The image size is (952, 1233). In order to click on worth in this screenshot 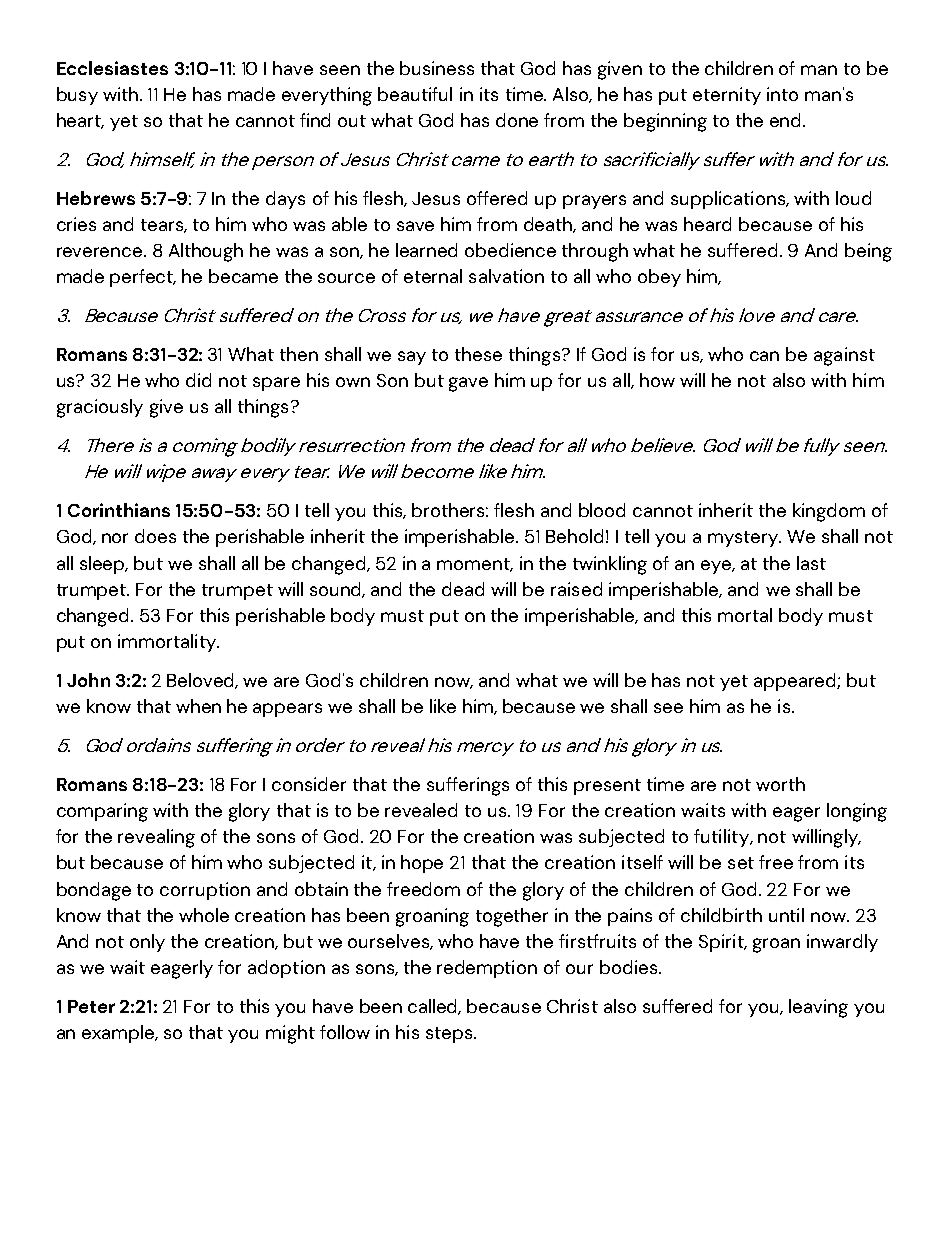, I will do `click(780, 784)`.
